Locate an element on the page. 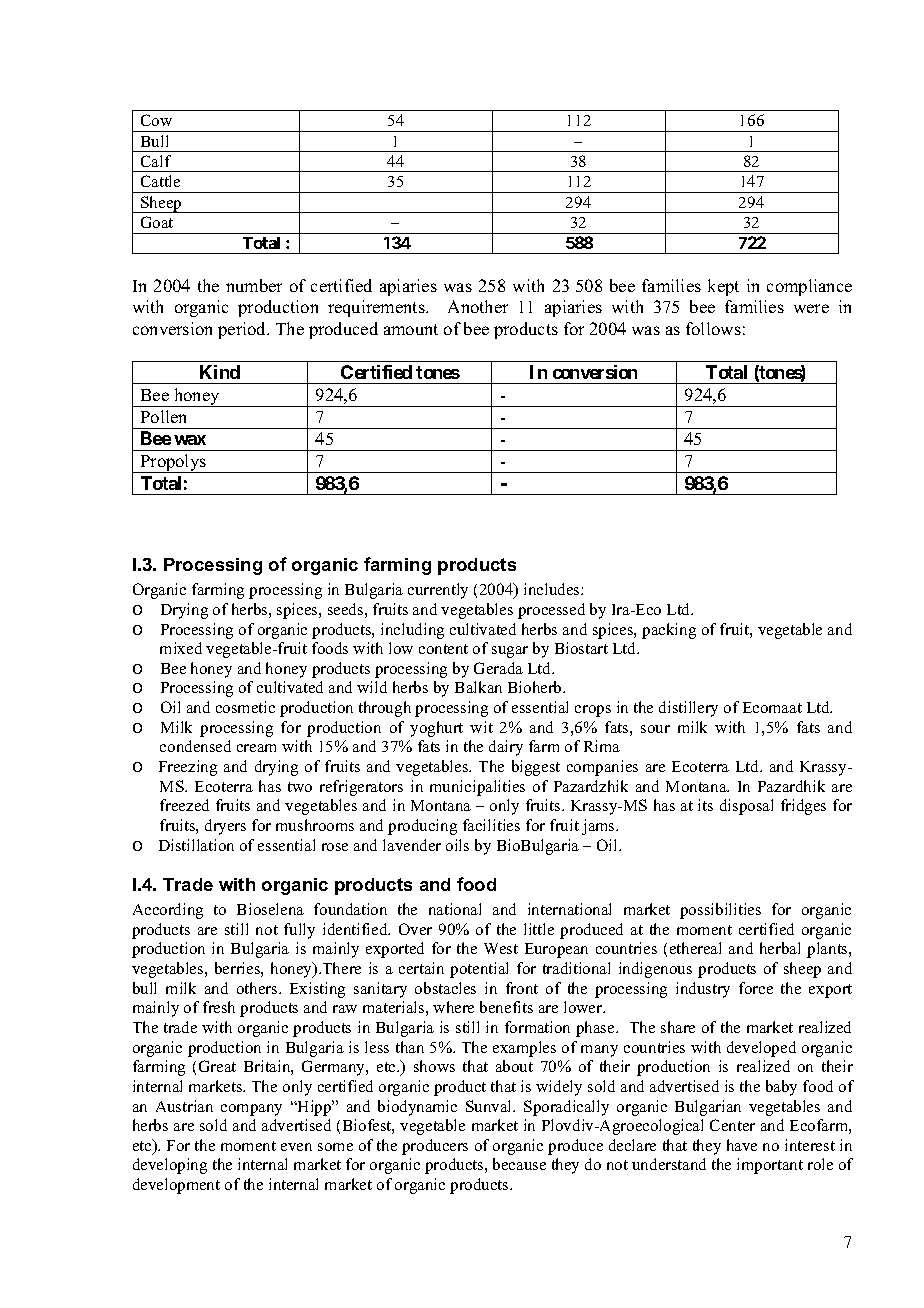 Image resolution: width=924 pixels, height=1308 pixels. According is located at coordinates (168, 911).
